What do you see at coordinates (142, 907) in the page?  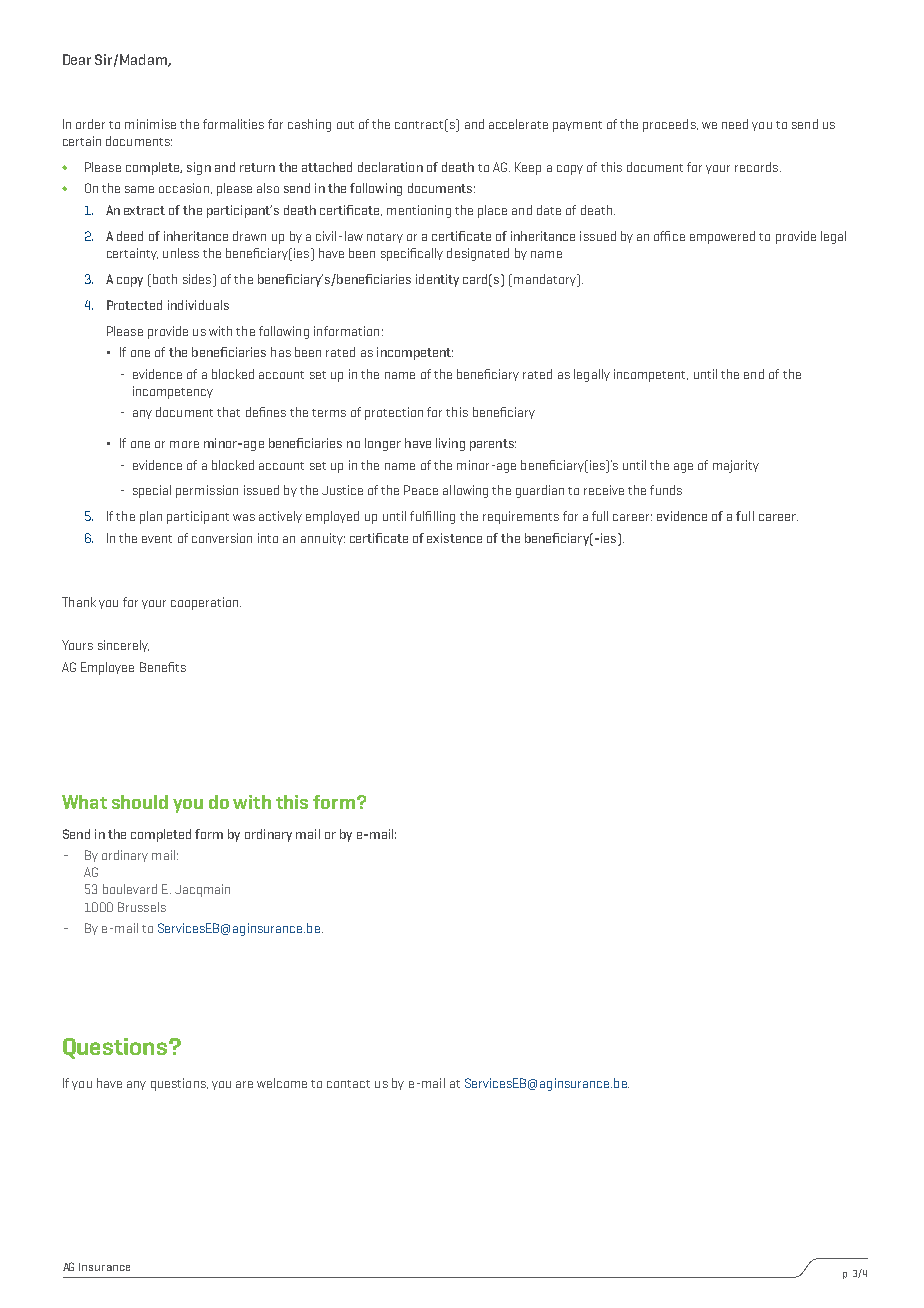 I see `Brussels` at bounding box center [142, 907].
